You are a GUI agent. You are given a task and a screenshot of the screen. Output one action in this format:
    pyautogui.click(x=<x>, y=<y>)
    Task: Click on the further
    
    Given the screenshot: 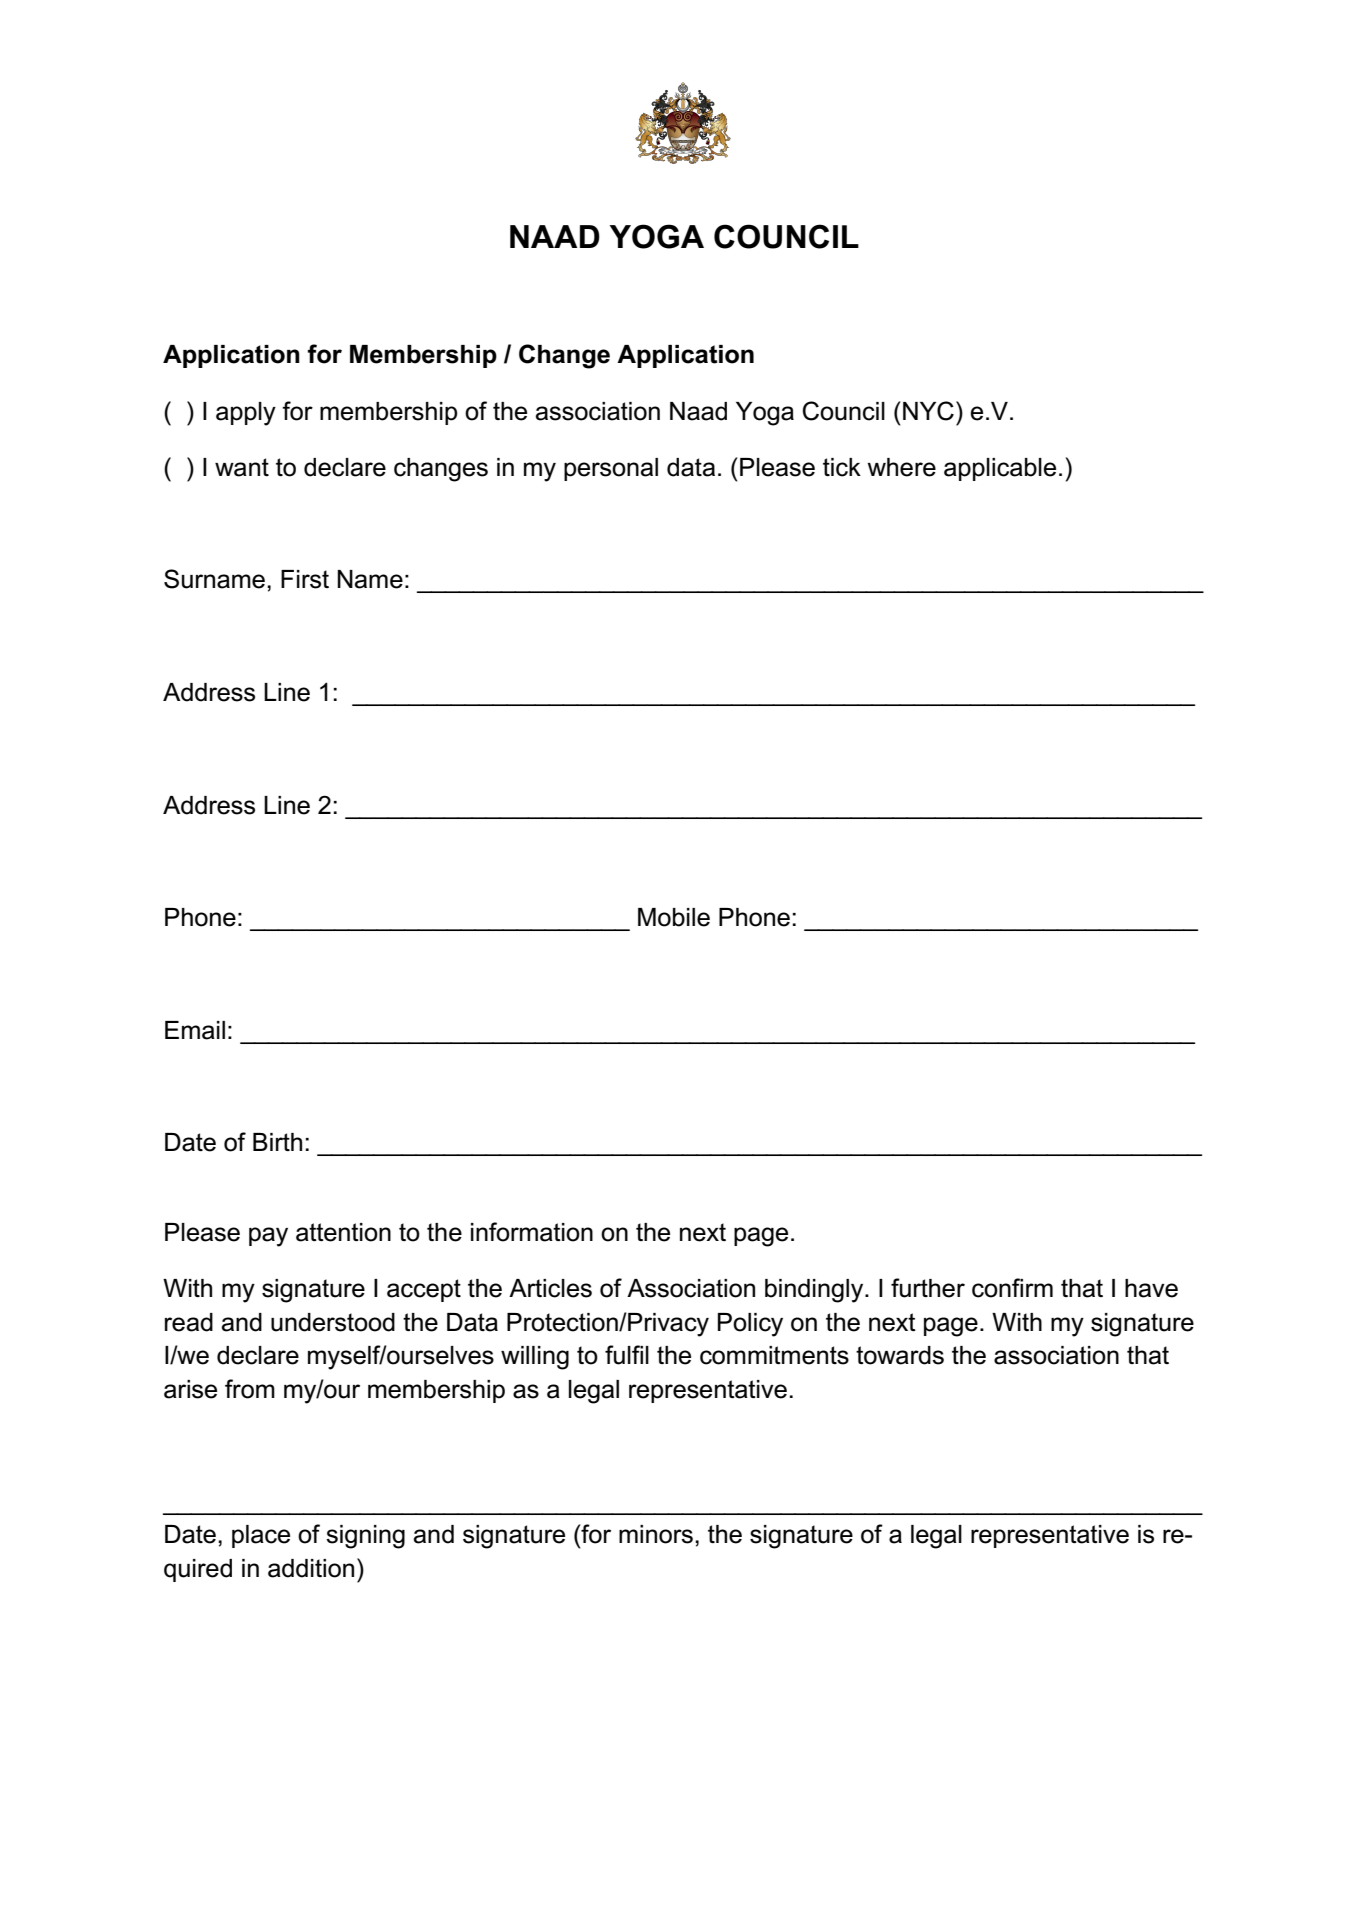 What is the action you would take?
    pyautogui.click(x=928, y=1288)
